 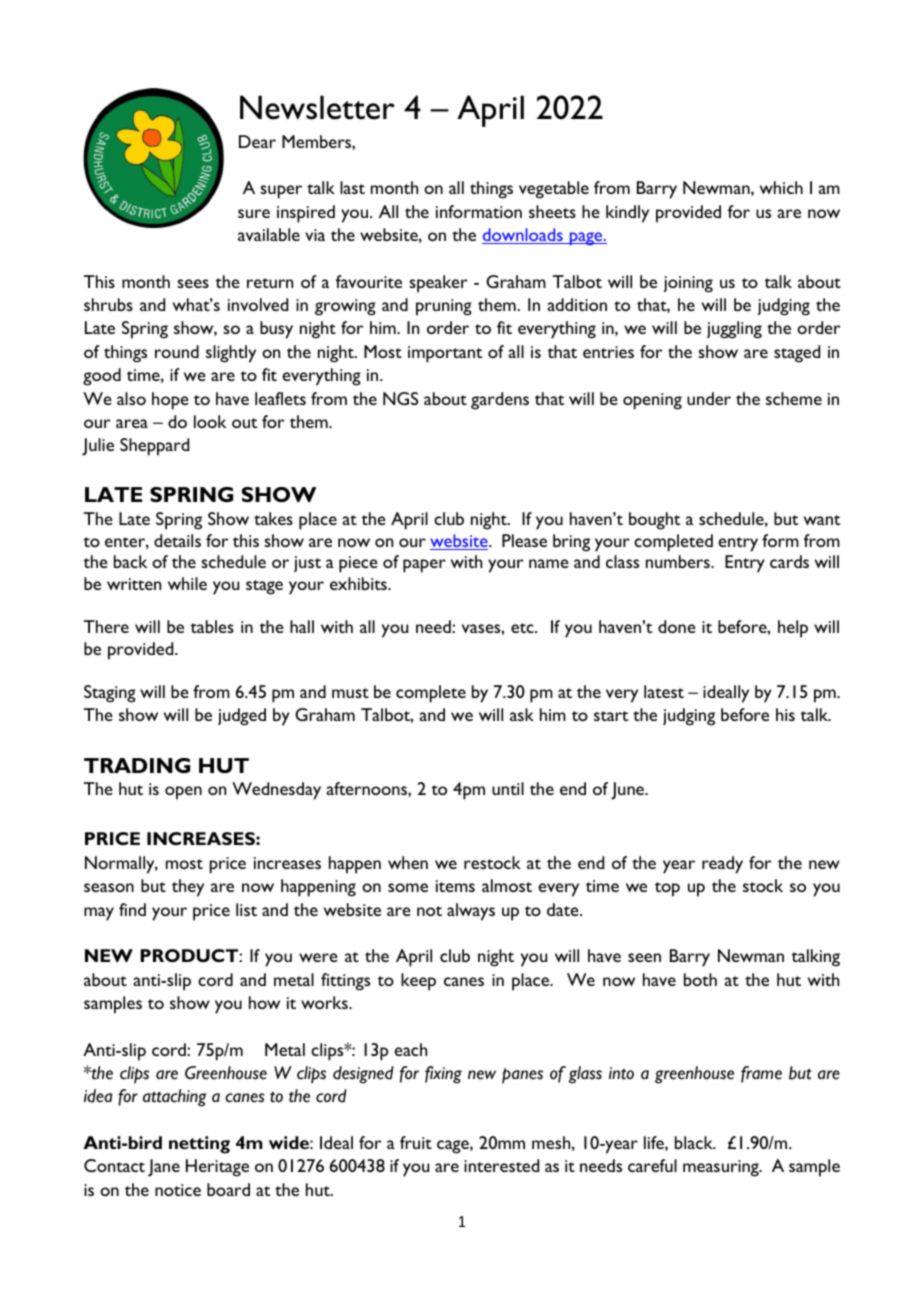 What do you see at coordinates (199, 1145) in the document?
I see `netting` at bounding box center [199, 1145].
